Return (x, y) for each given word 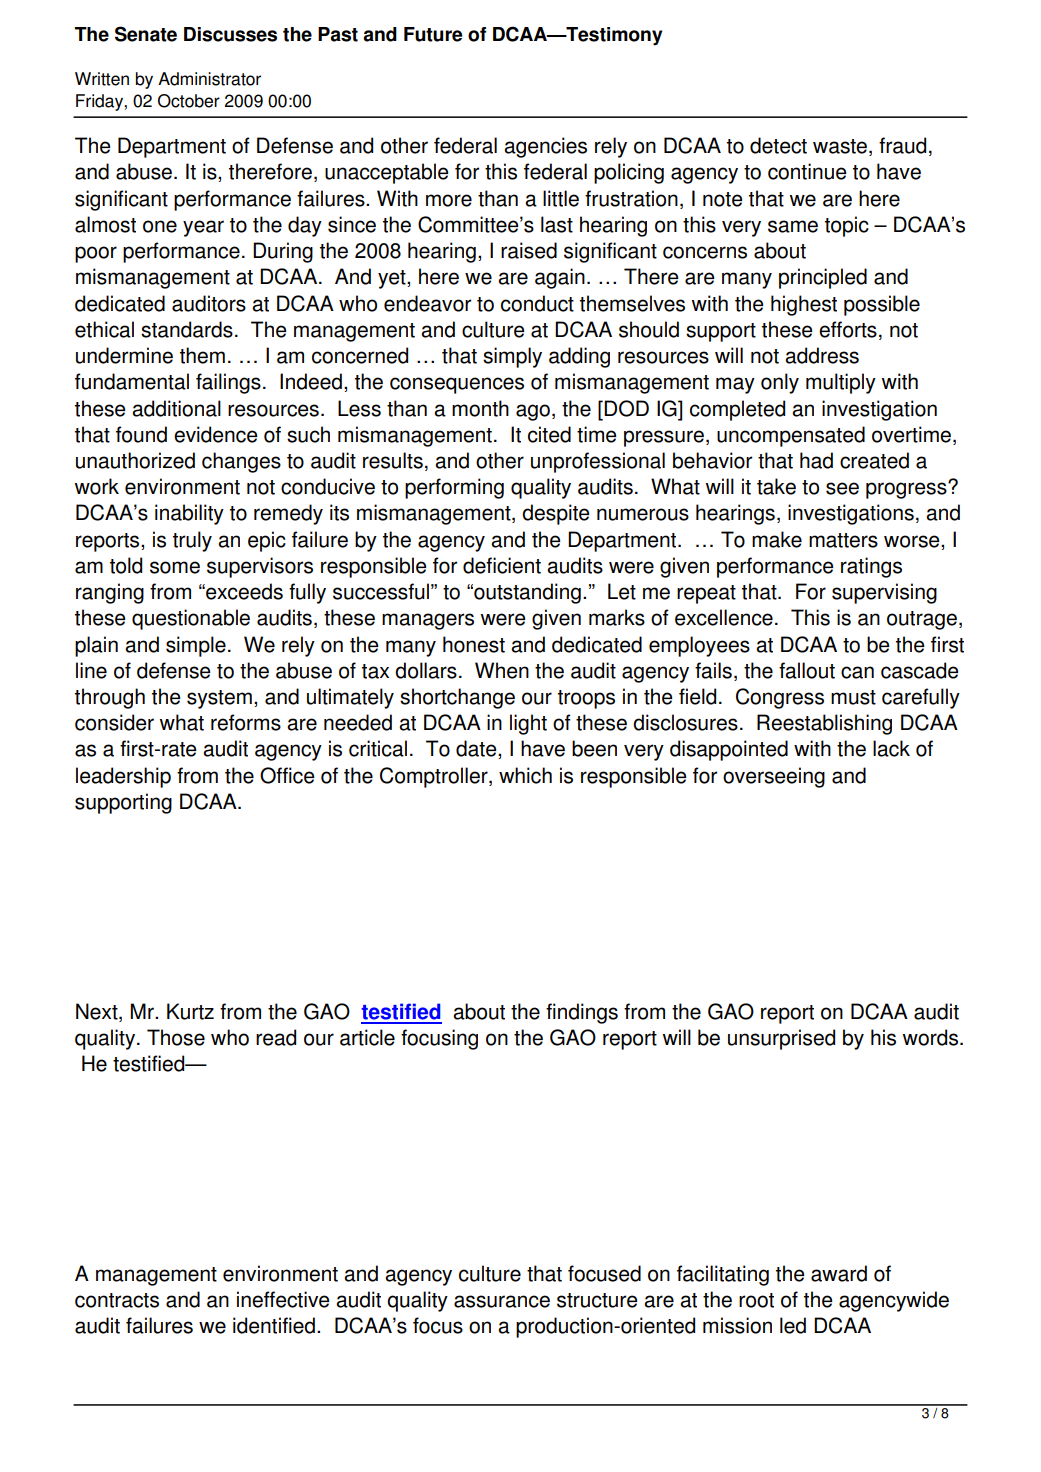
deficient (502, 565)
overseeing (774, 777)
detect (778, 145)
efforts (848, 329)
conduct (537, 303)
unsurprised (781, 1039)
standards (187, 329)
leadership (123, 777)
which (525, 775)
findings (582, 1013)
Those (176, 1037)
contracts (117, 1300)
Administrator (209, 79)
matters (843, 540)
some (175, 567)
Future (433, 34)
